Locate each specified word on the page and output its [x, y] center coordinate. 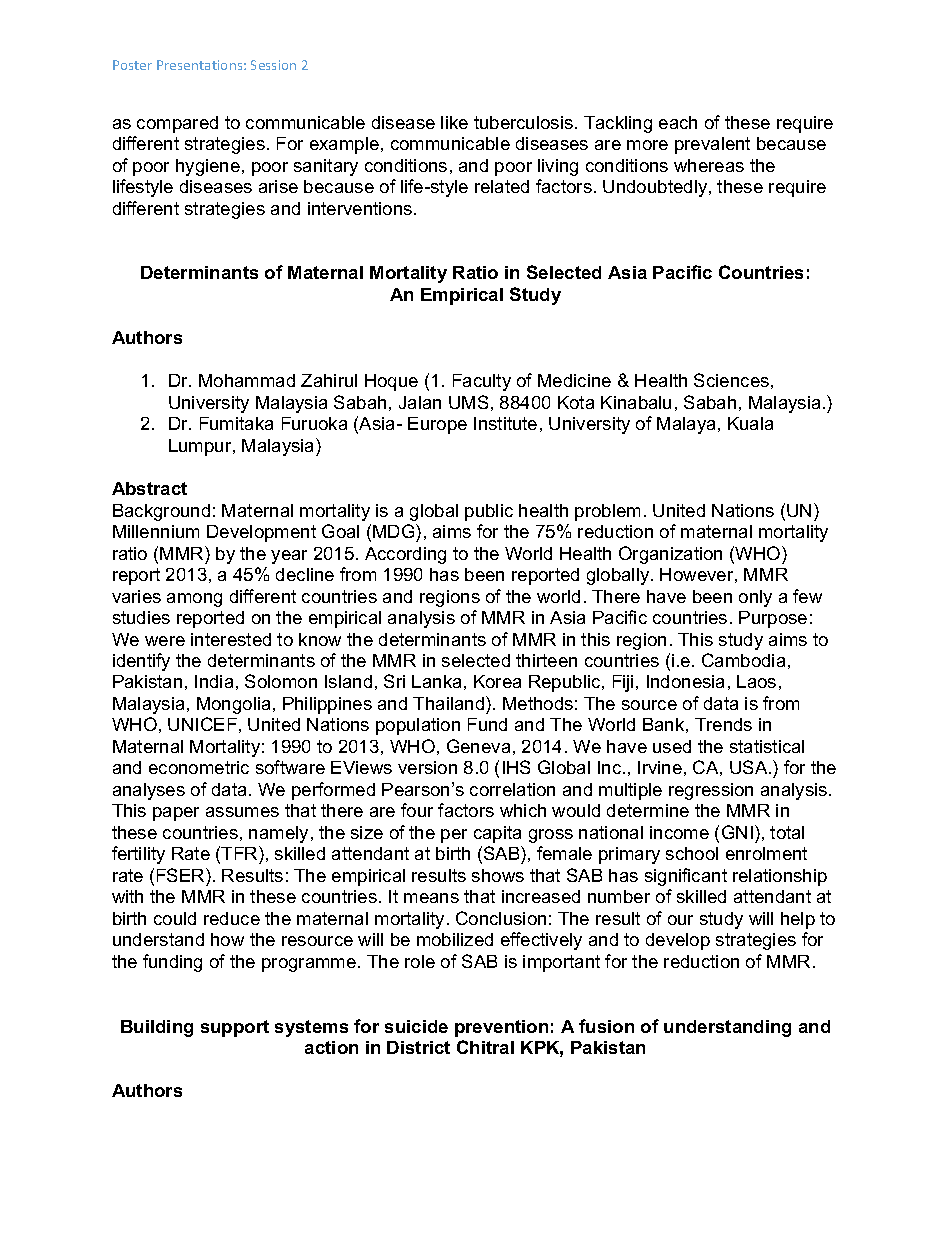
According [405, 555]
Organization [670, 555]
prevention [501, 1028]
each [678, 122]
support [235, 1028]
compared [177, 124]
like [454, 122]
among [194, 600]
